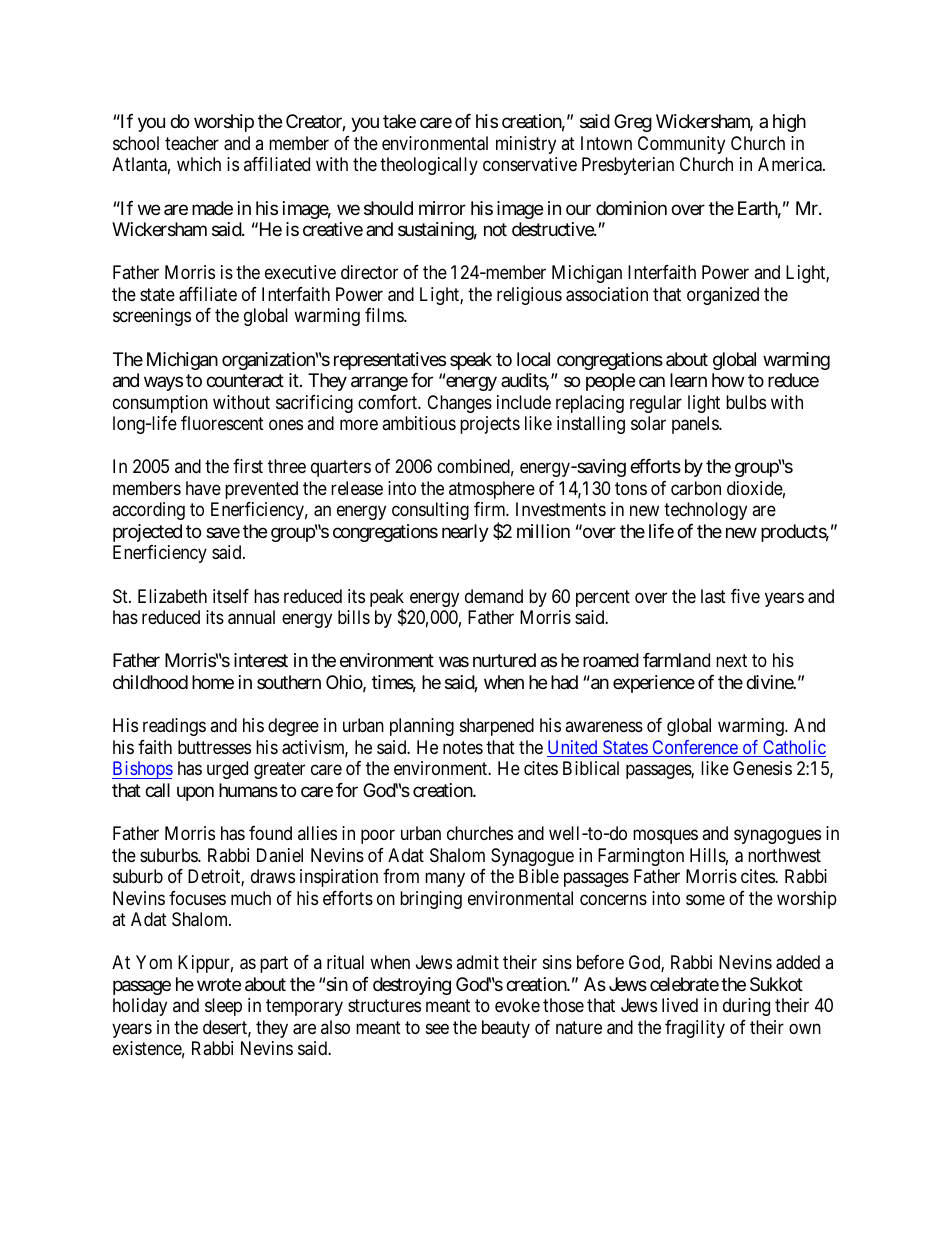 The width and height of the page is (952, 1233). Describe the element at coordinates (192, 143) in the page. I see `teacher` at that location.
